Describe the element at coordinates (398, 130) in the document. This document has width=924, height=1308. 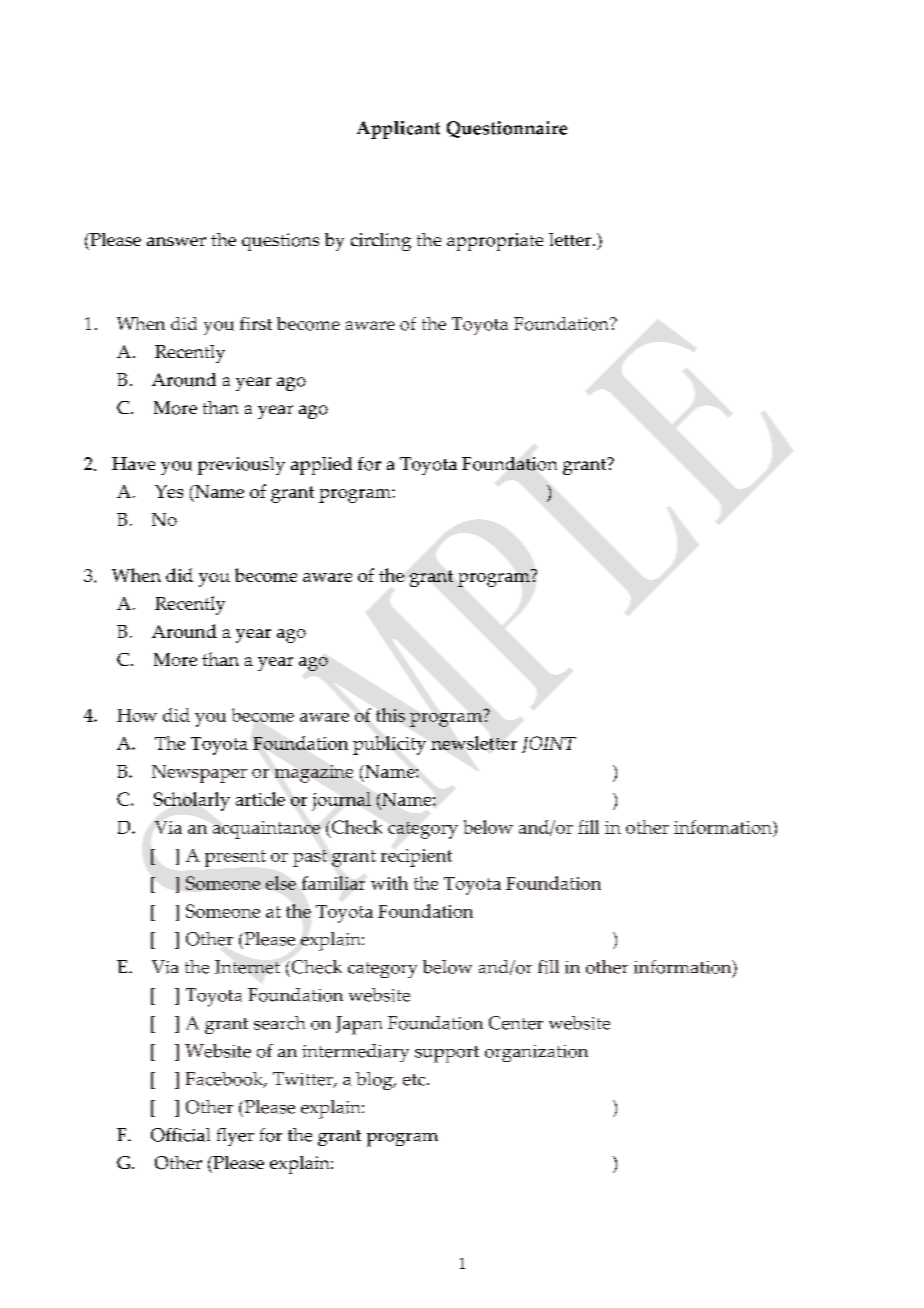
I see `Applicant` at that location.
